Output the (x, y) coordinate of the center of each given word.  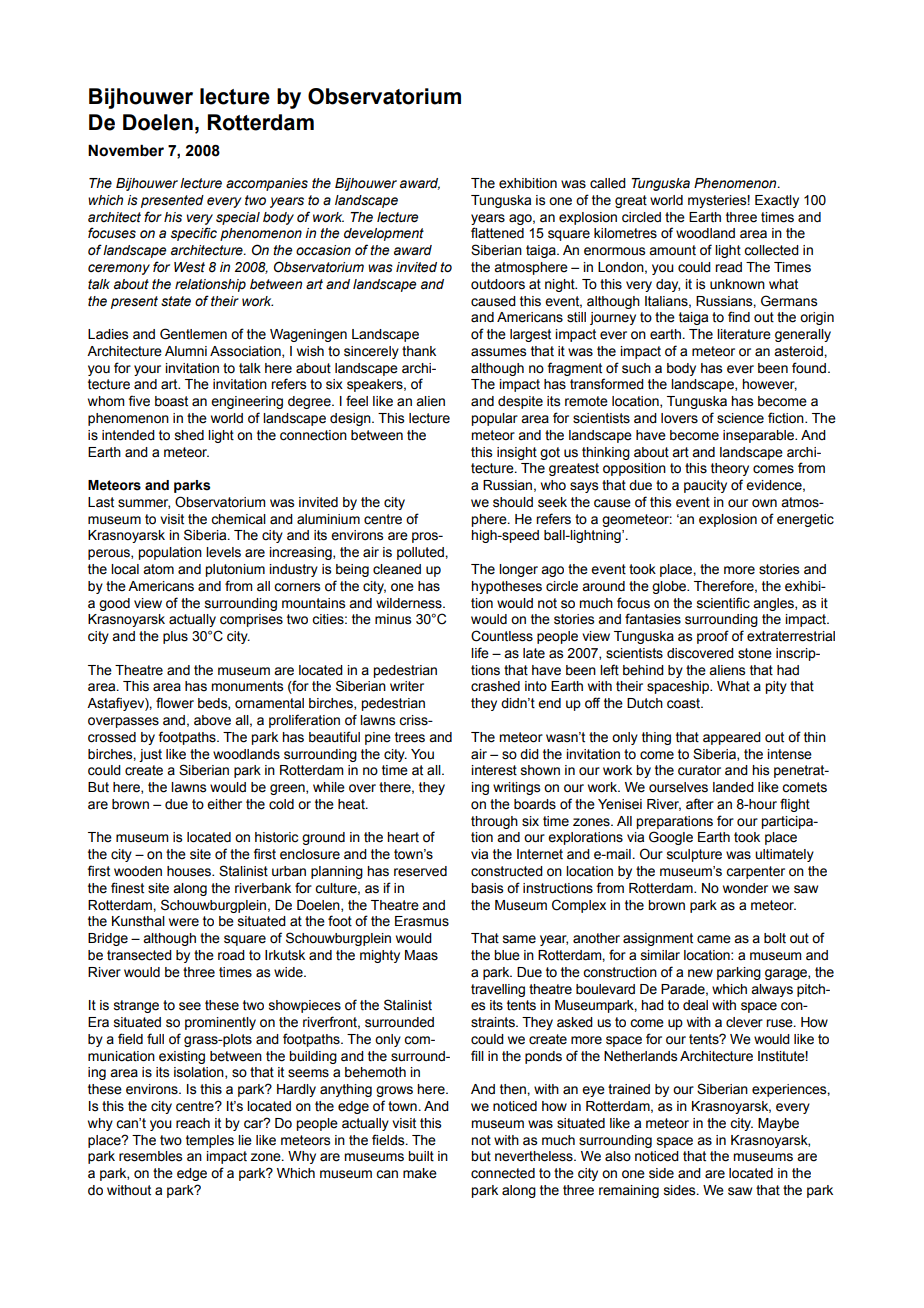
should (513, 502)
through (494, 822)
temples (210, 1141)
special (238, 218)
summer (144, 504)
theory (730, 469)
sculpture (694, 855)
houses (190, 871)
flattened (497, 233)
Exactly (777, 201)
